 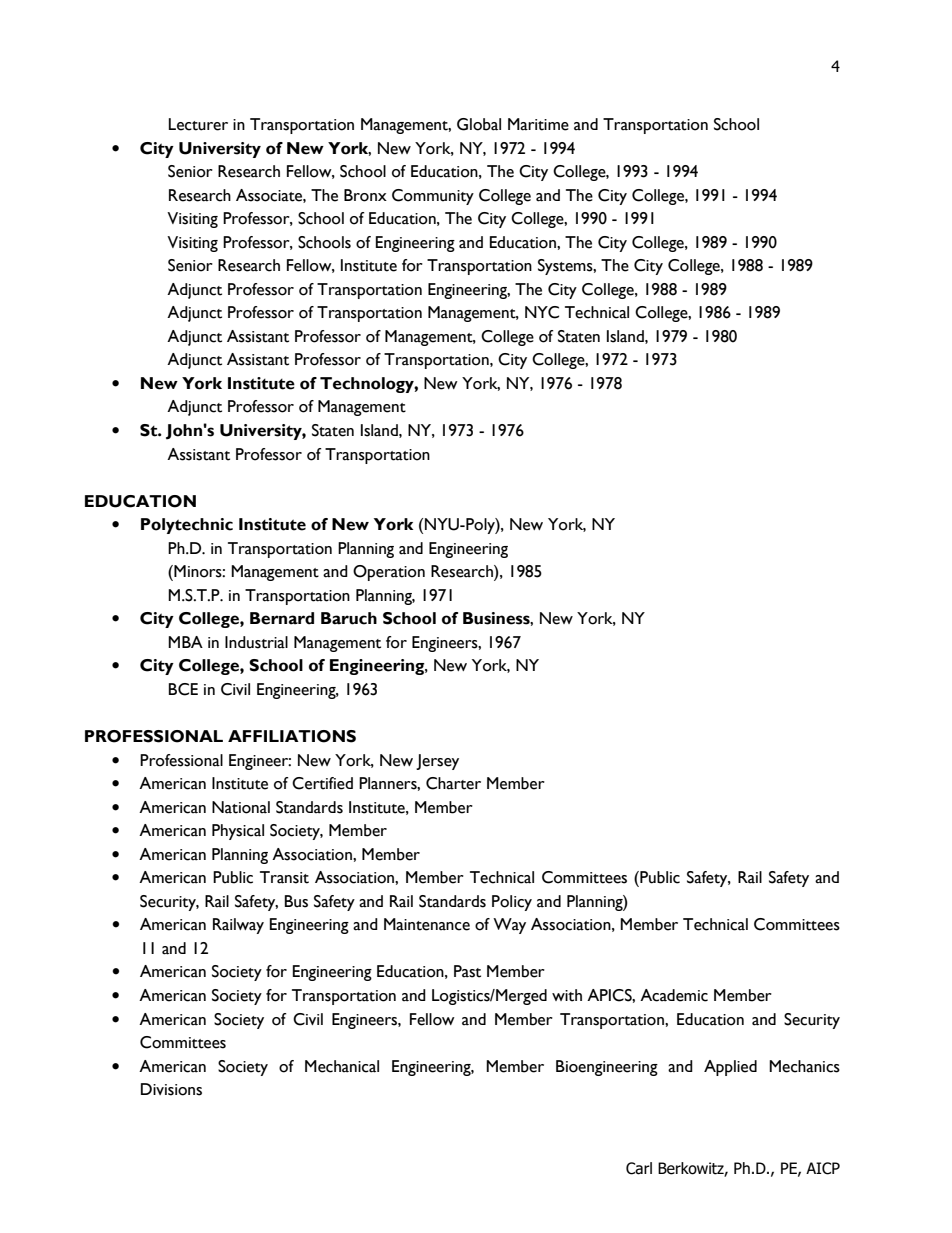 I want to click on Charter, so click(x=453, y=783).
